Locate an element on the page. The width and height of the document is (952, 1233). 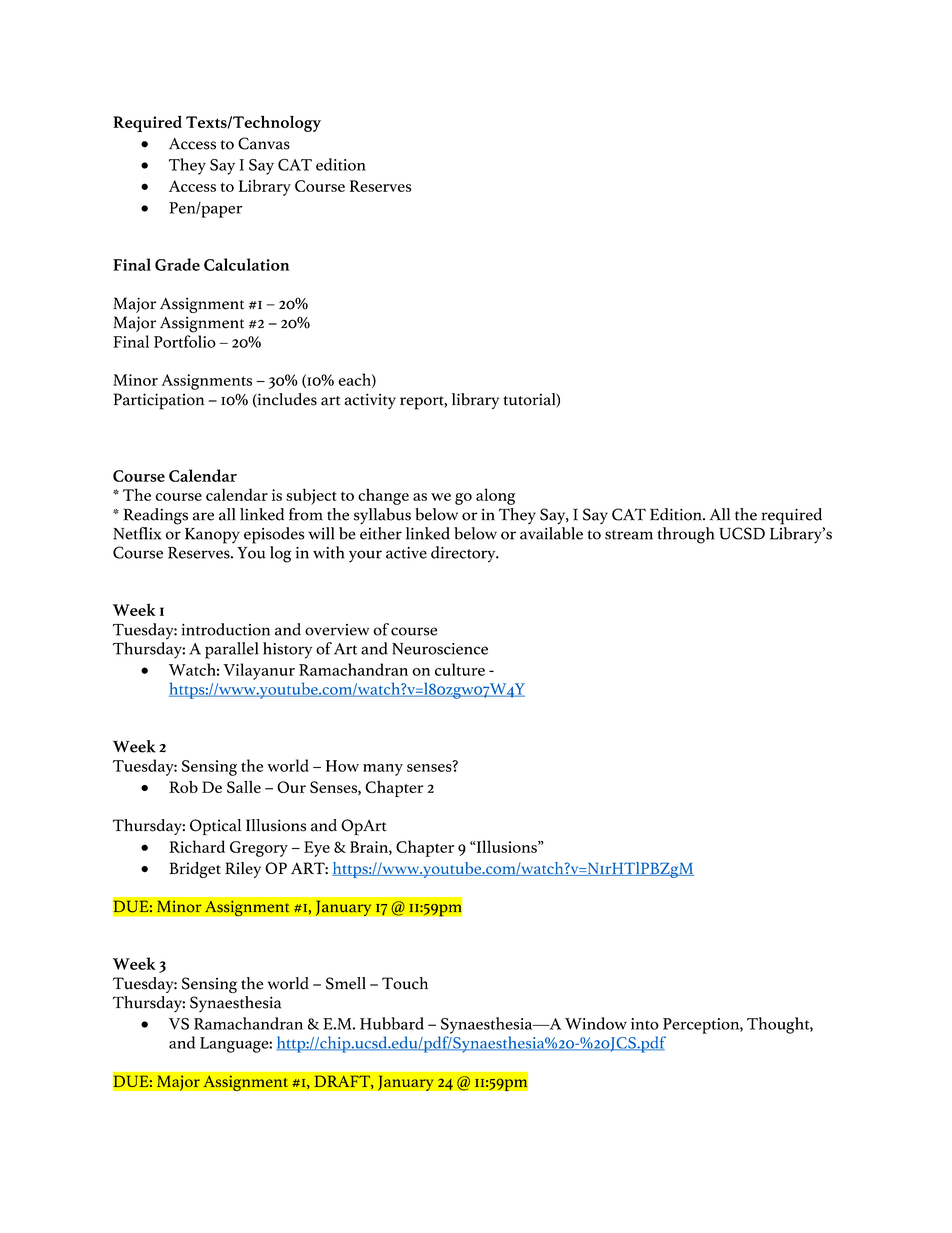
Neuroscience is located at coordinates (440, 649).
